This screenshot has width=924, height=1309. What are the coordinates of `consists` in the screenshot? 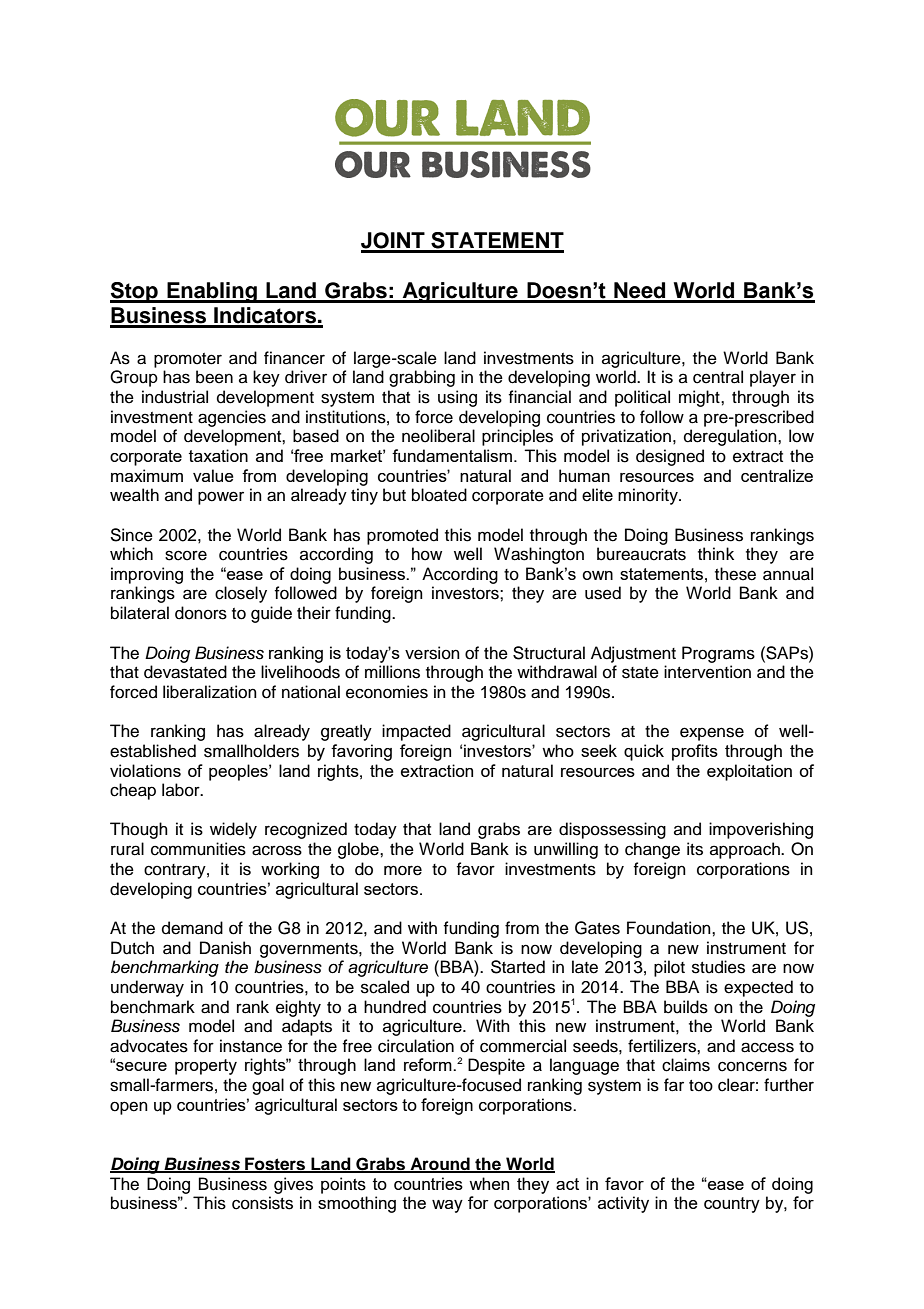 It's located at (262, 1203).
